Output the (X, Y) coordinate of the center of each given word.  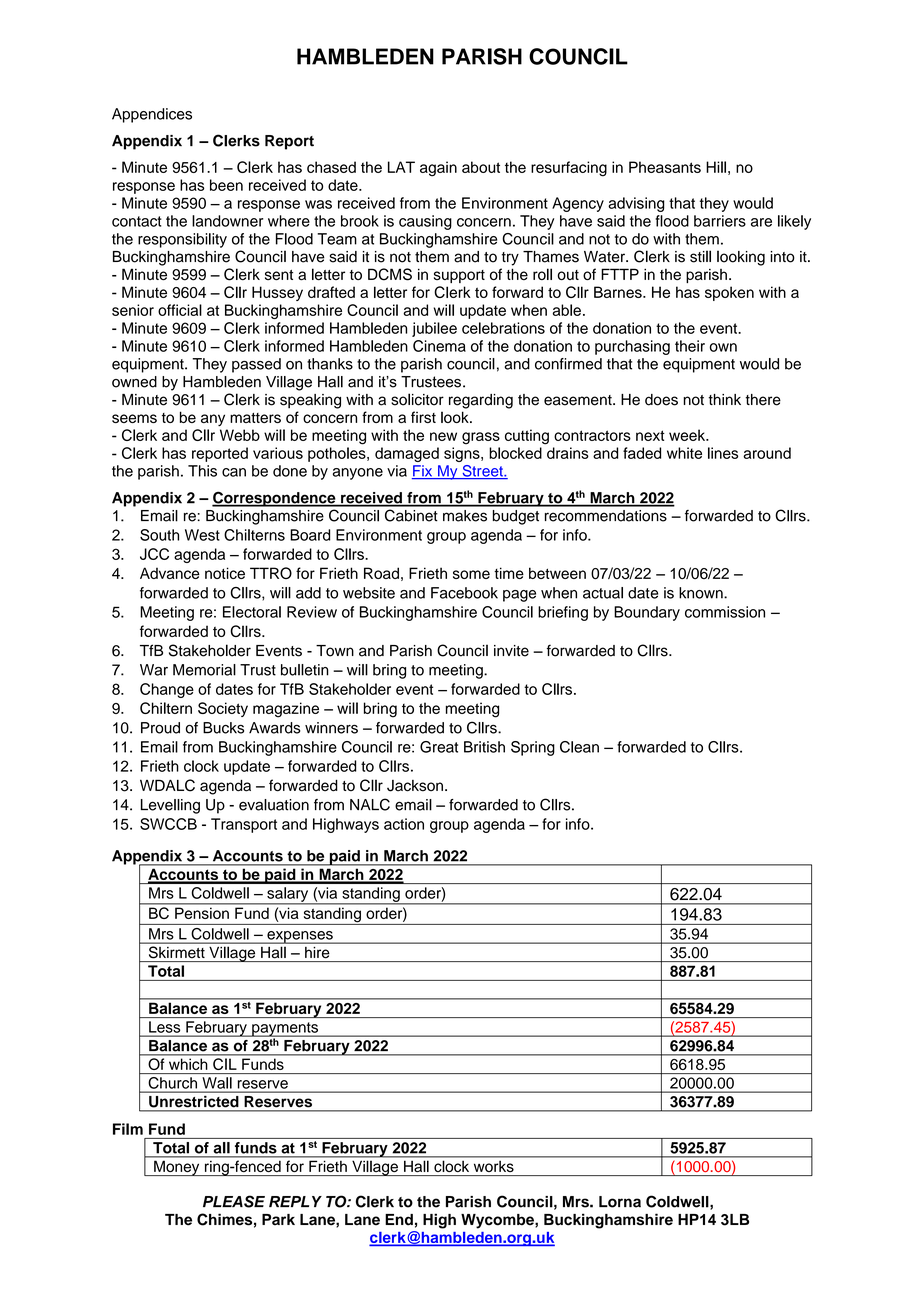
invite (511, 651)
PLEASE (234, 1201)
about (481, 167)
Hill (716, 167)
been (226, 185)
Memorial (204, 670)
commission (725, 612)
